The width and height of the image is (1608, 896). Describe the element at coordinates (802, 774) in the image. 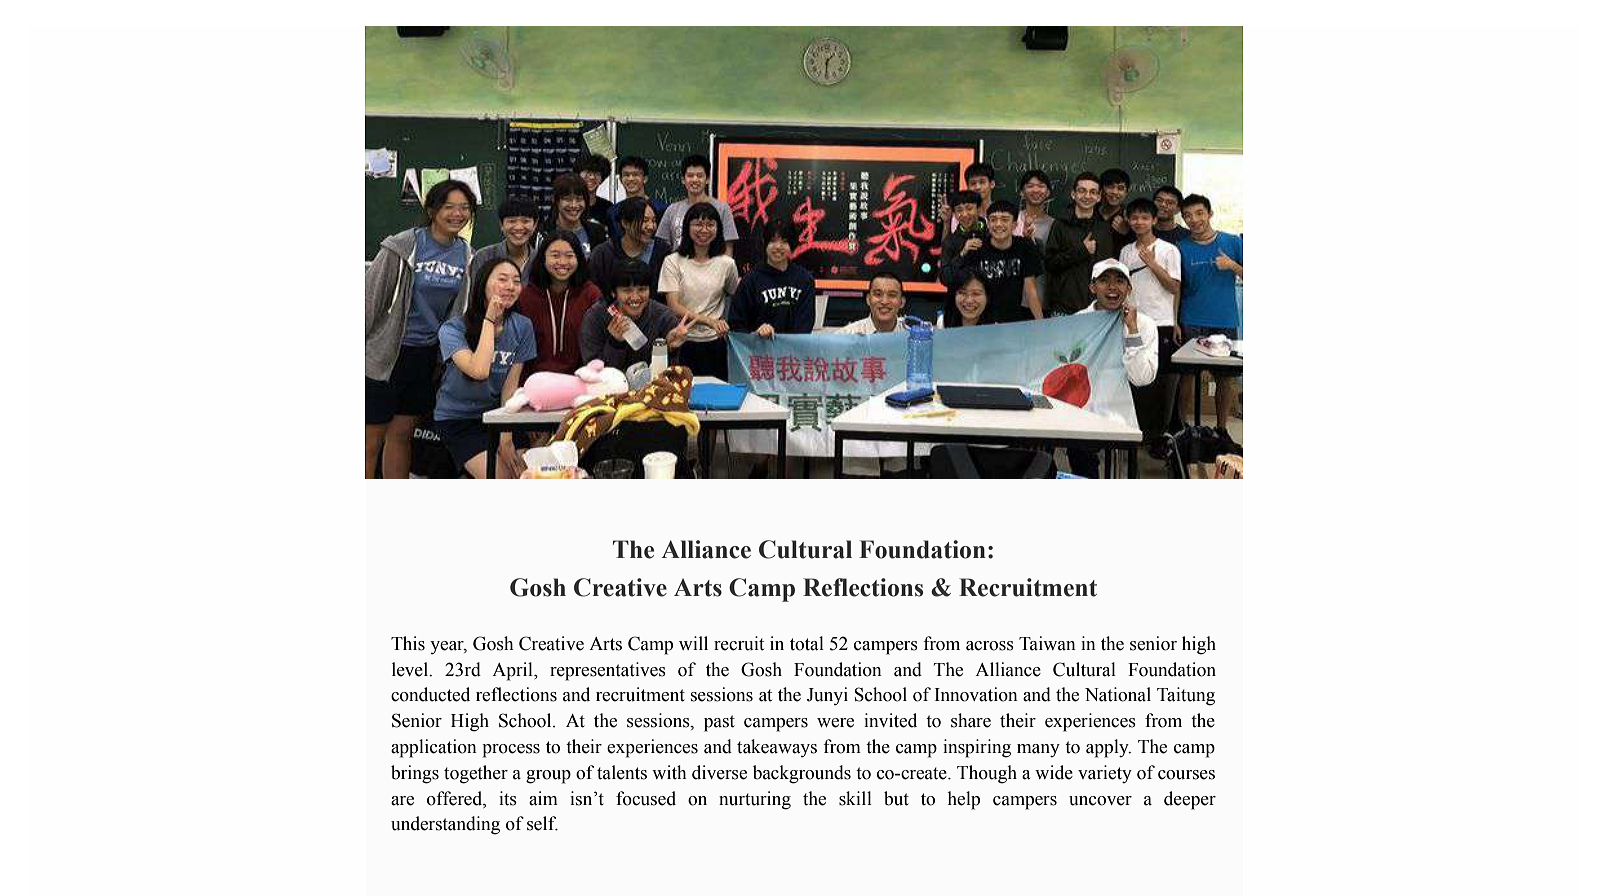

I see `backgrounds` at that location.
